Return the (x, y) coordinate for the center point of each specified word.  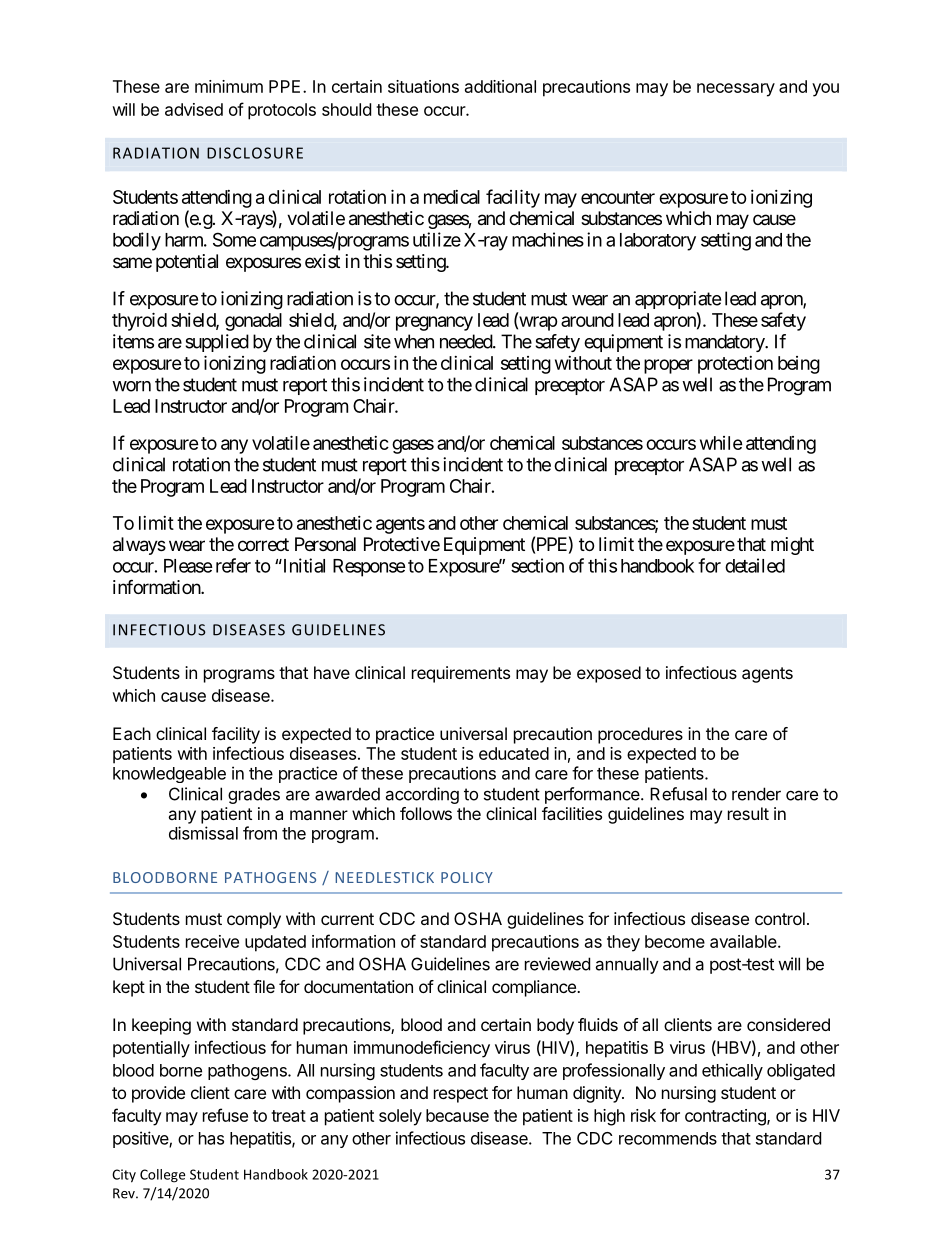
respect (461, 1095)
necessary (736, 90)
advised (194, 109)
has (211, 1138)
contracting (726, 1117)
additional (500, 86)
